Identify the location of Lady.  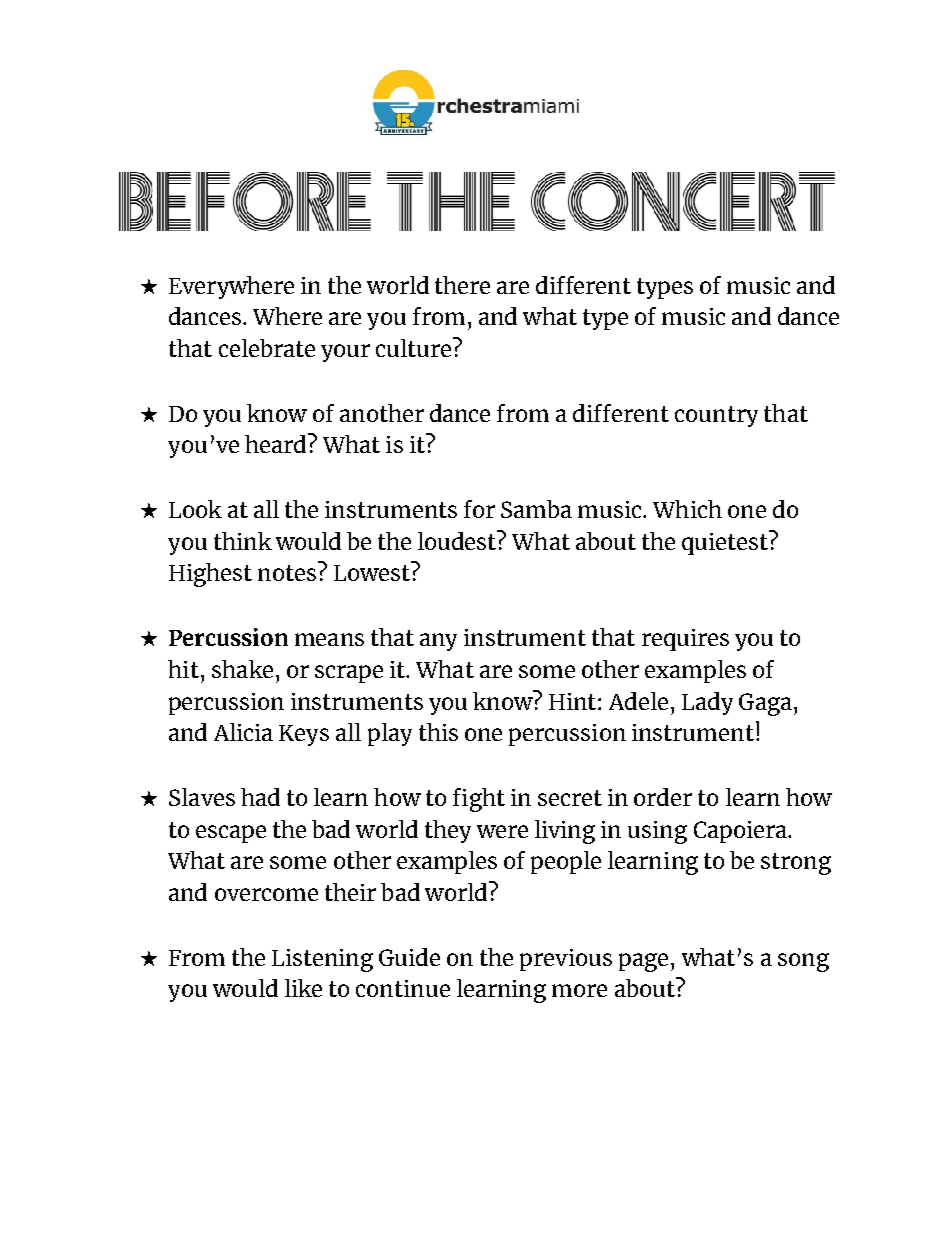
(707, 703).
